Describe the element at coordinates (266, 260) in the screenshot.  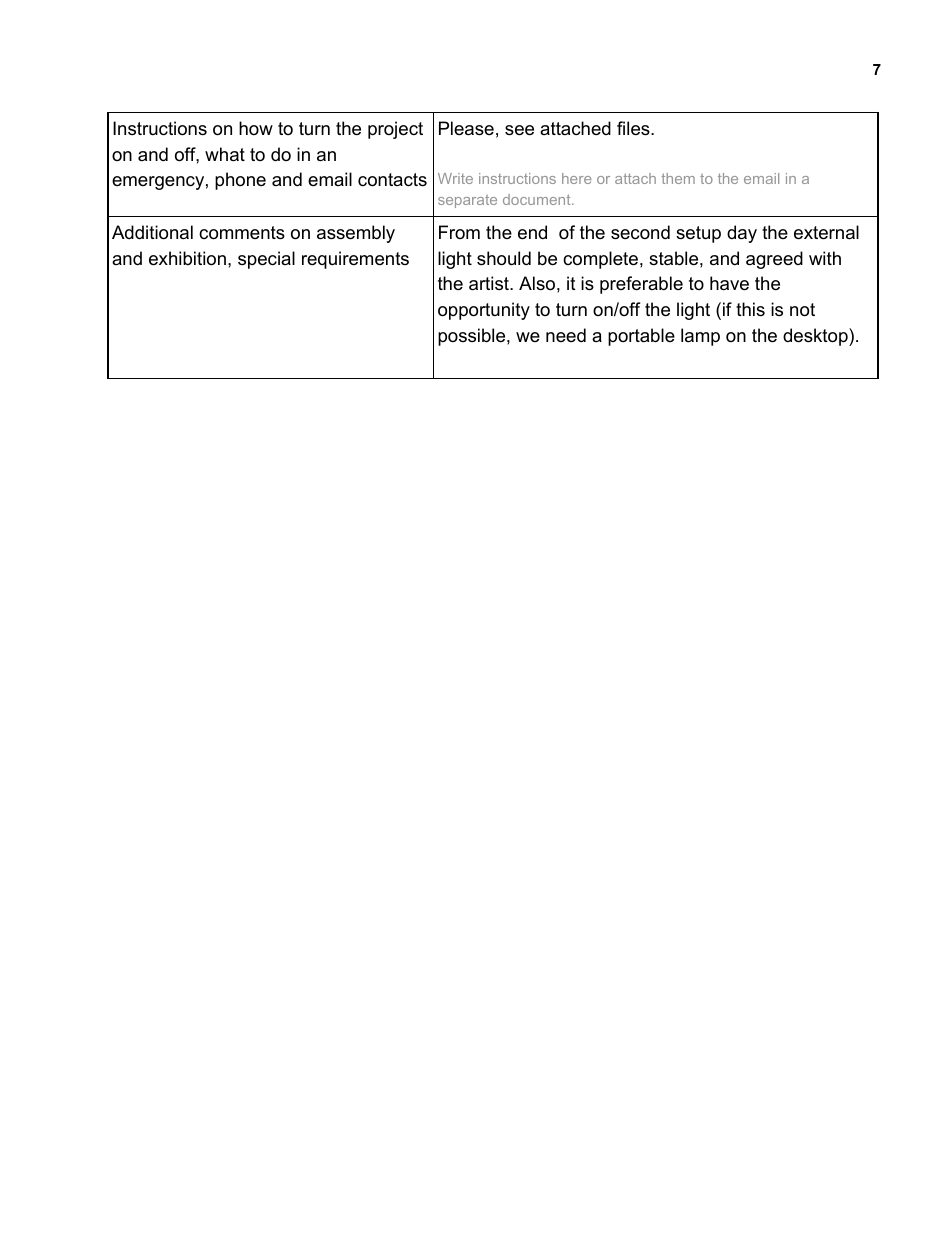
I see `special` at that location.
